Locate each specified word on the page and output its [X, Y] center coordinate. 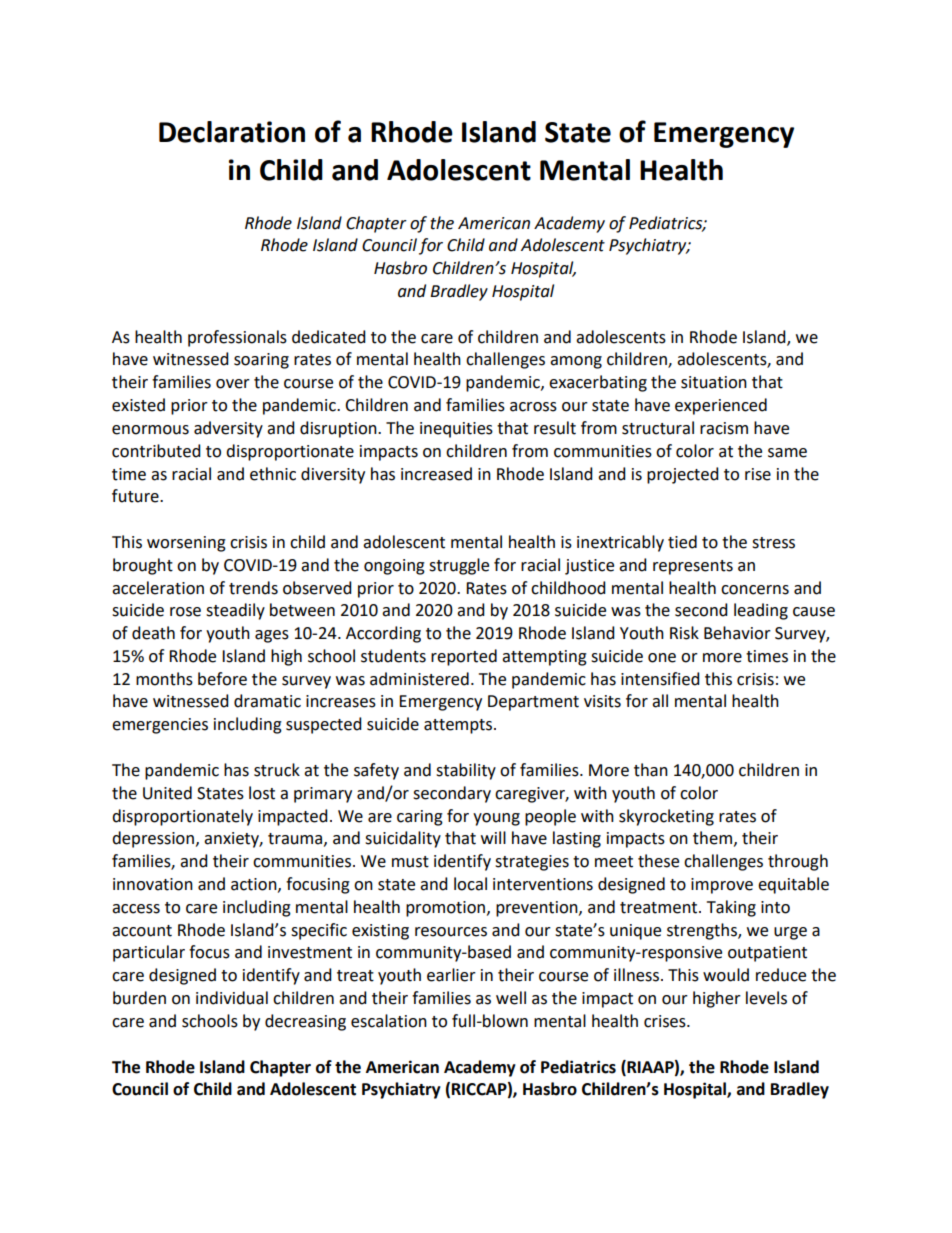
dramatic [267, 701]
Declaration [232, 132]
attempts [459, 726]
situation [714, 382]
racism [724, 428]
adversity [228, 429]
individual [232, 998]
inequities [456, 430]
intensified [660, 679]
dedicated [329, 337]
